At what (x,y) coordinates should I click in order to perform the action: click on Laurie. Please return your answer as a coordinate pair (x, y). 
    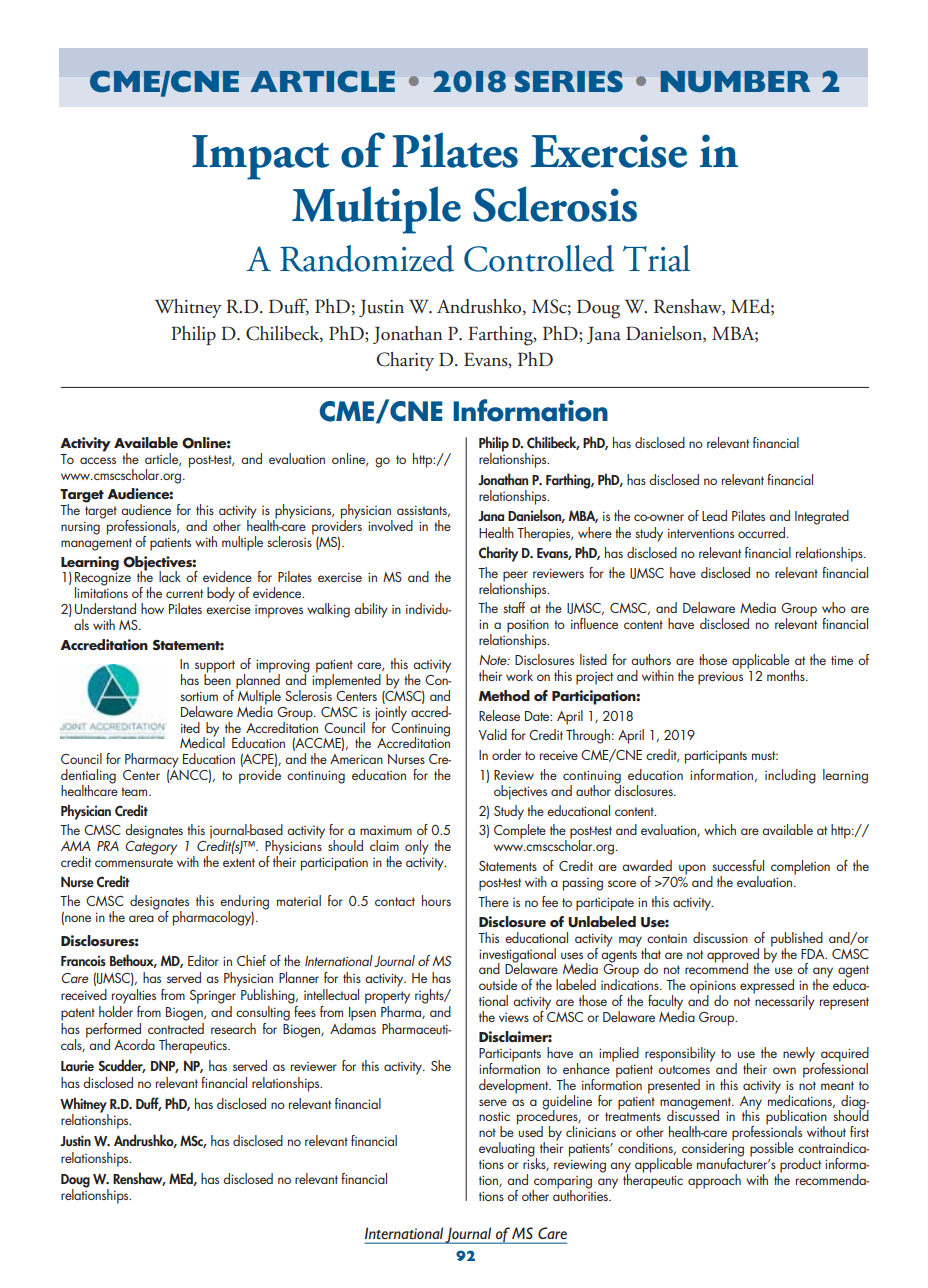
    Looking at the image, I should click on (77, 1066).
